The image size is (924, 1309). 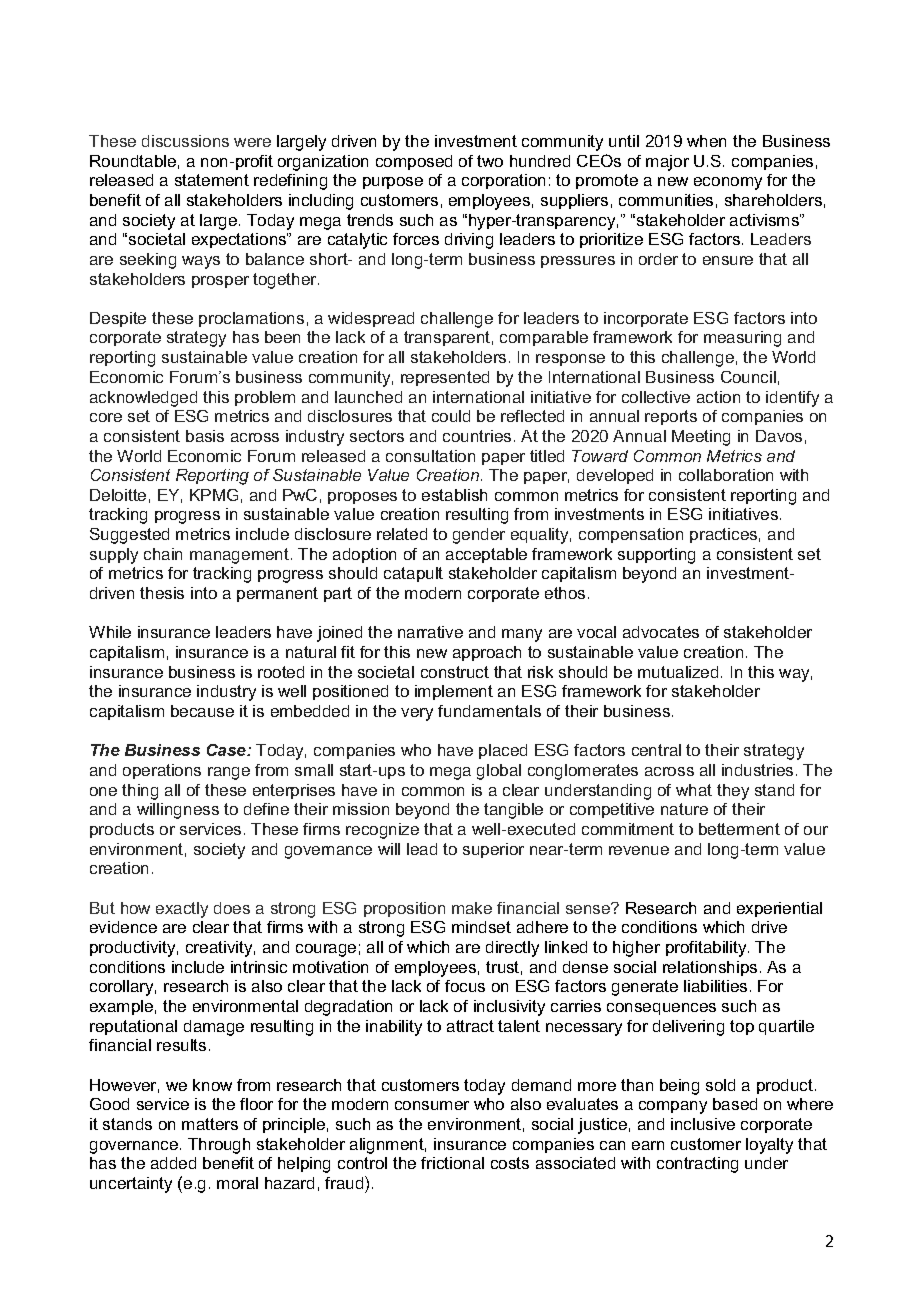 What do you see at coordinates (212, 180) in the screenshot?
I see `statement` at bounding box center [212, 180].
